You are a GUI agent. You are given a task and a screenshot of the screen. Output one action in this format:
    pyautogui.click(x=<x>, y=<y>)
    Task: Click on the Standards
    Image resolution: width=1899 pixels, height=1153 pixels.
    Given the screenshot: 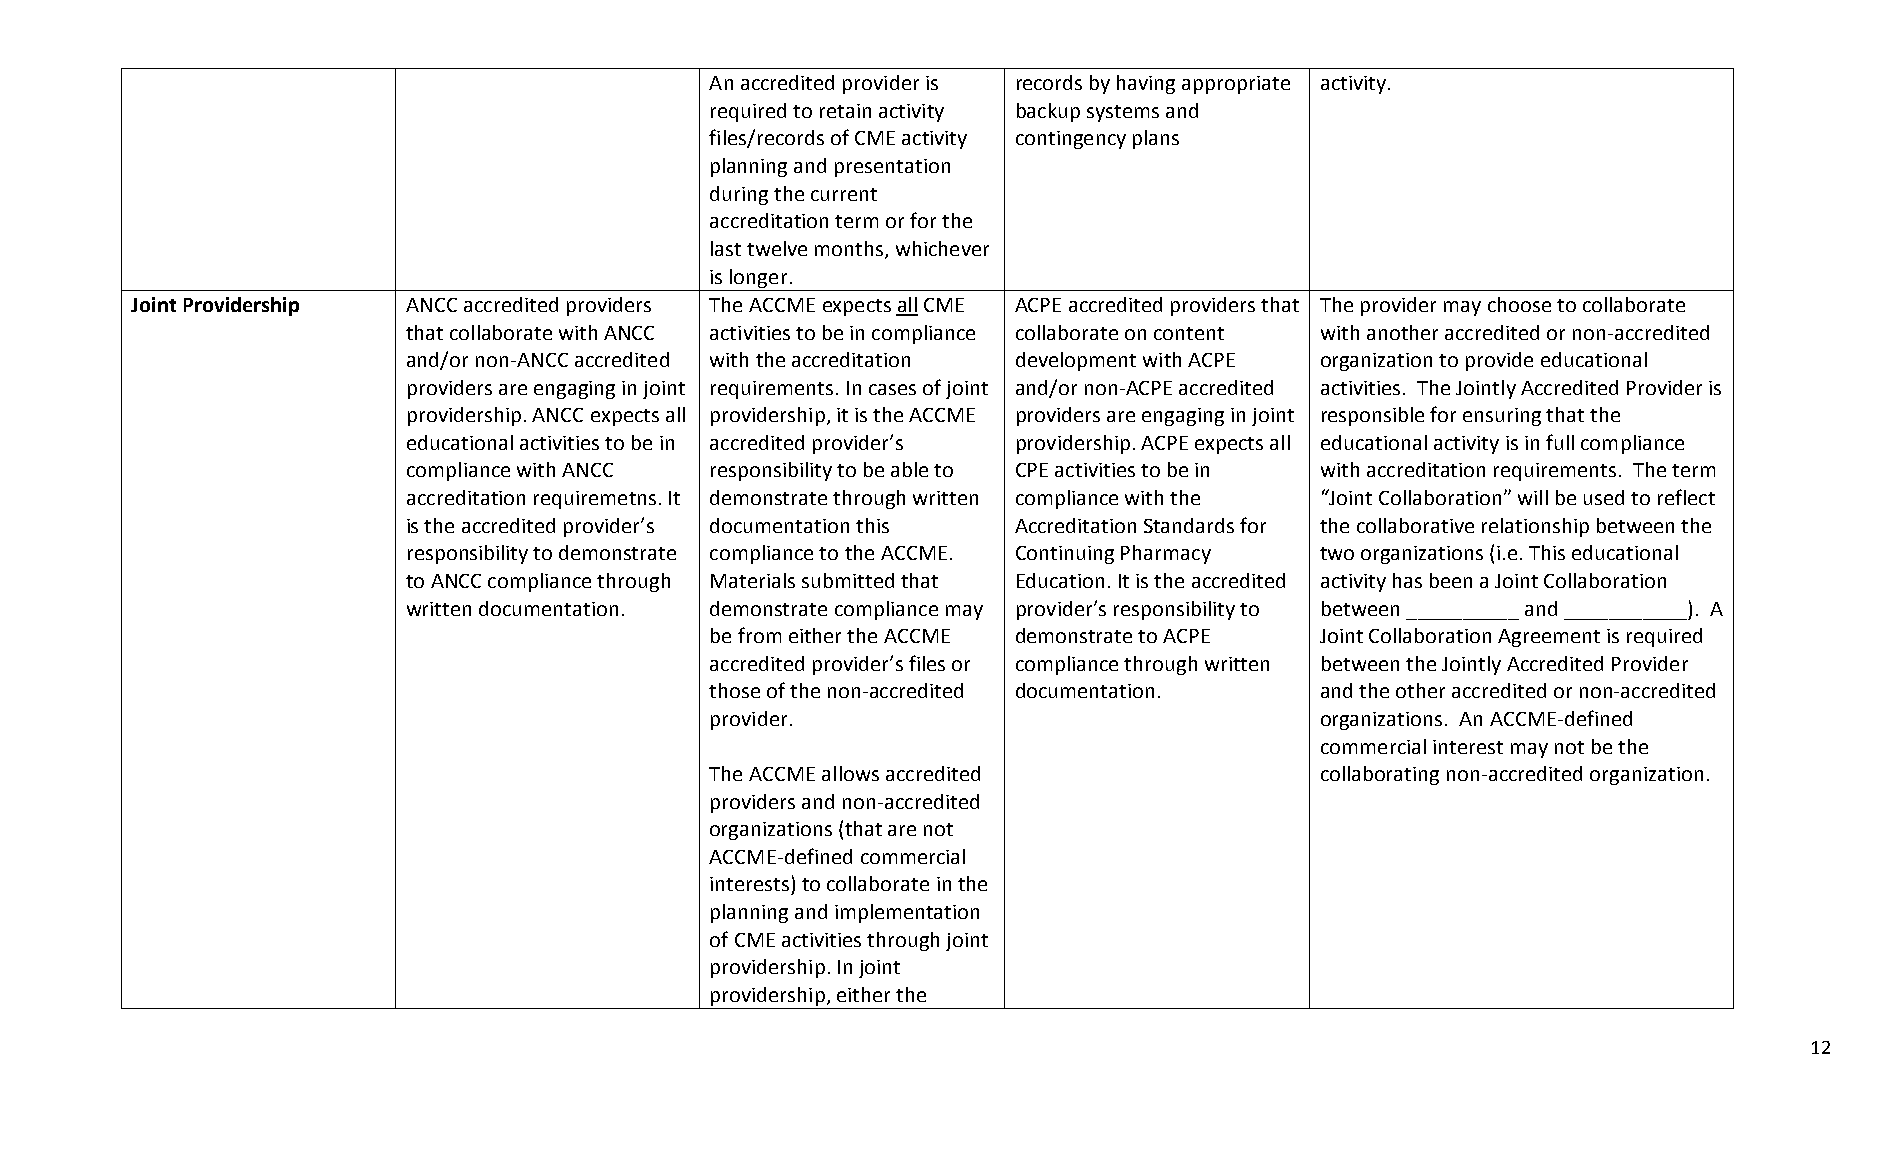 What is the action you would take?
    pyautogui.click(x=1189, y=525)
